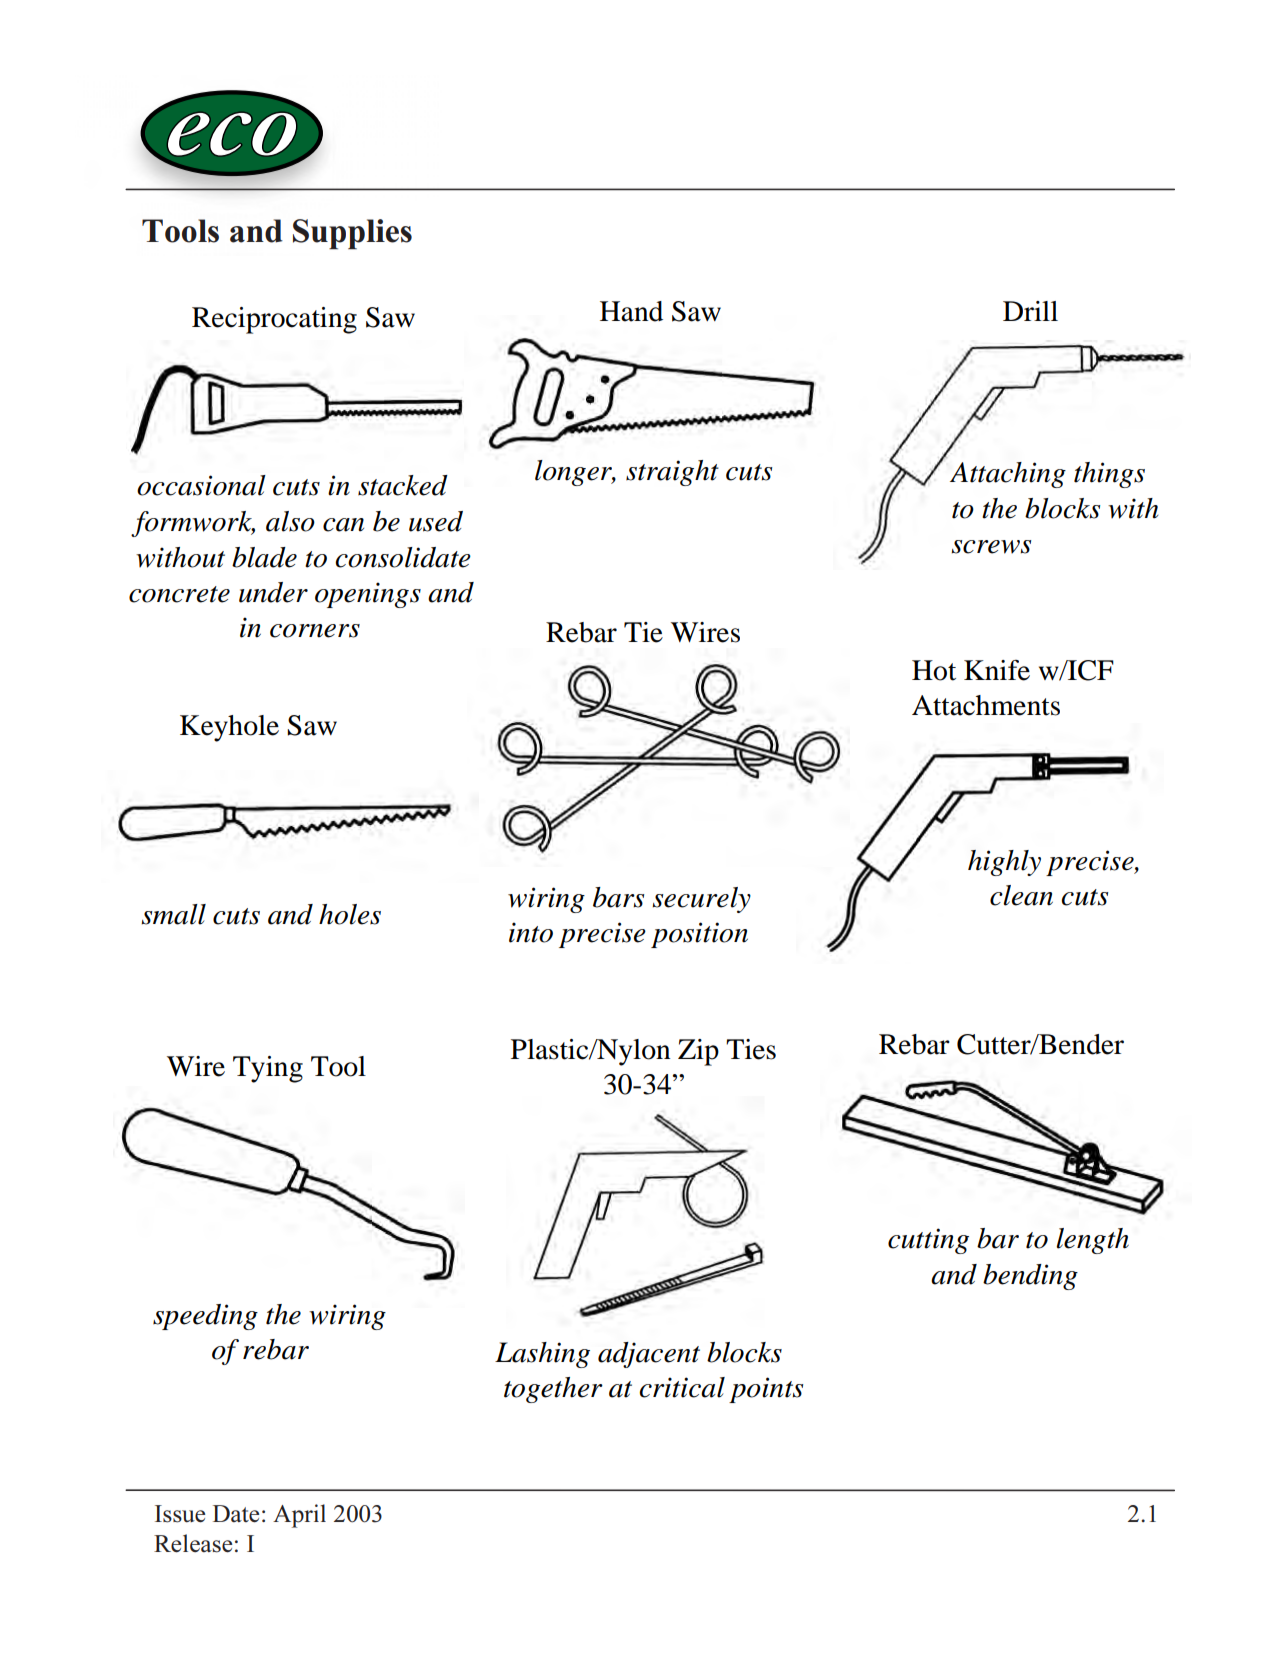 The height and width of the image is (1667, 1288). I want to click on Reciprocating, so click(274, 320).
